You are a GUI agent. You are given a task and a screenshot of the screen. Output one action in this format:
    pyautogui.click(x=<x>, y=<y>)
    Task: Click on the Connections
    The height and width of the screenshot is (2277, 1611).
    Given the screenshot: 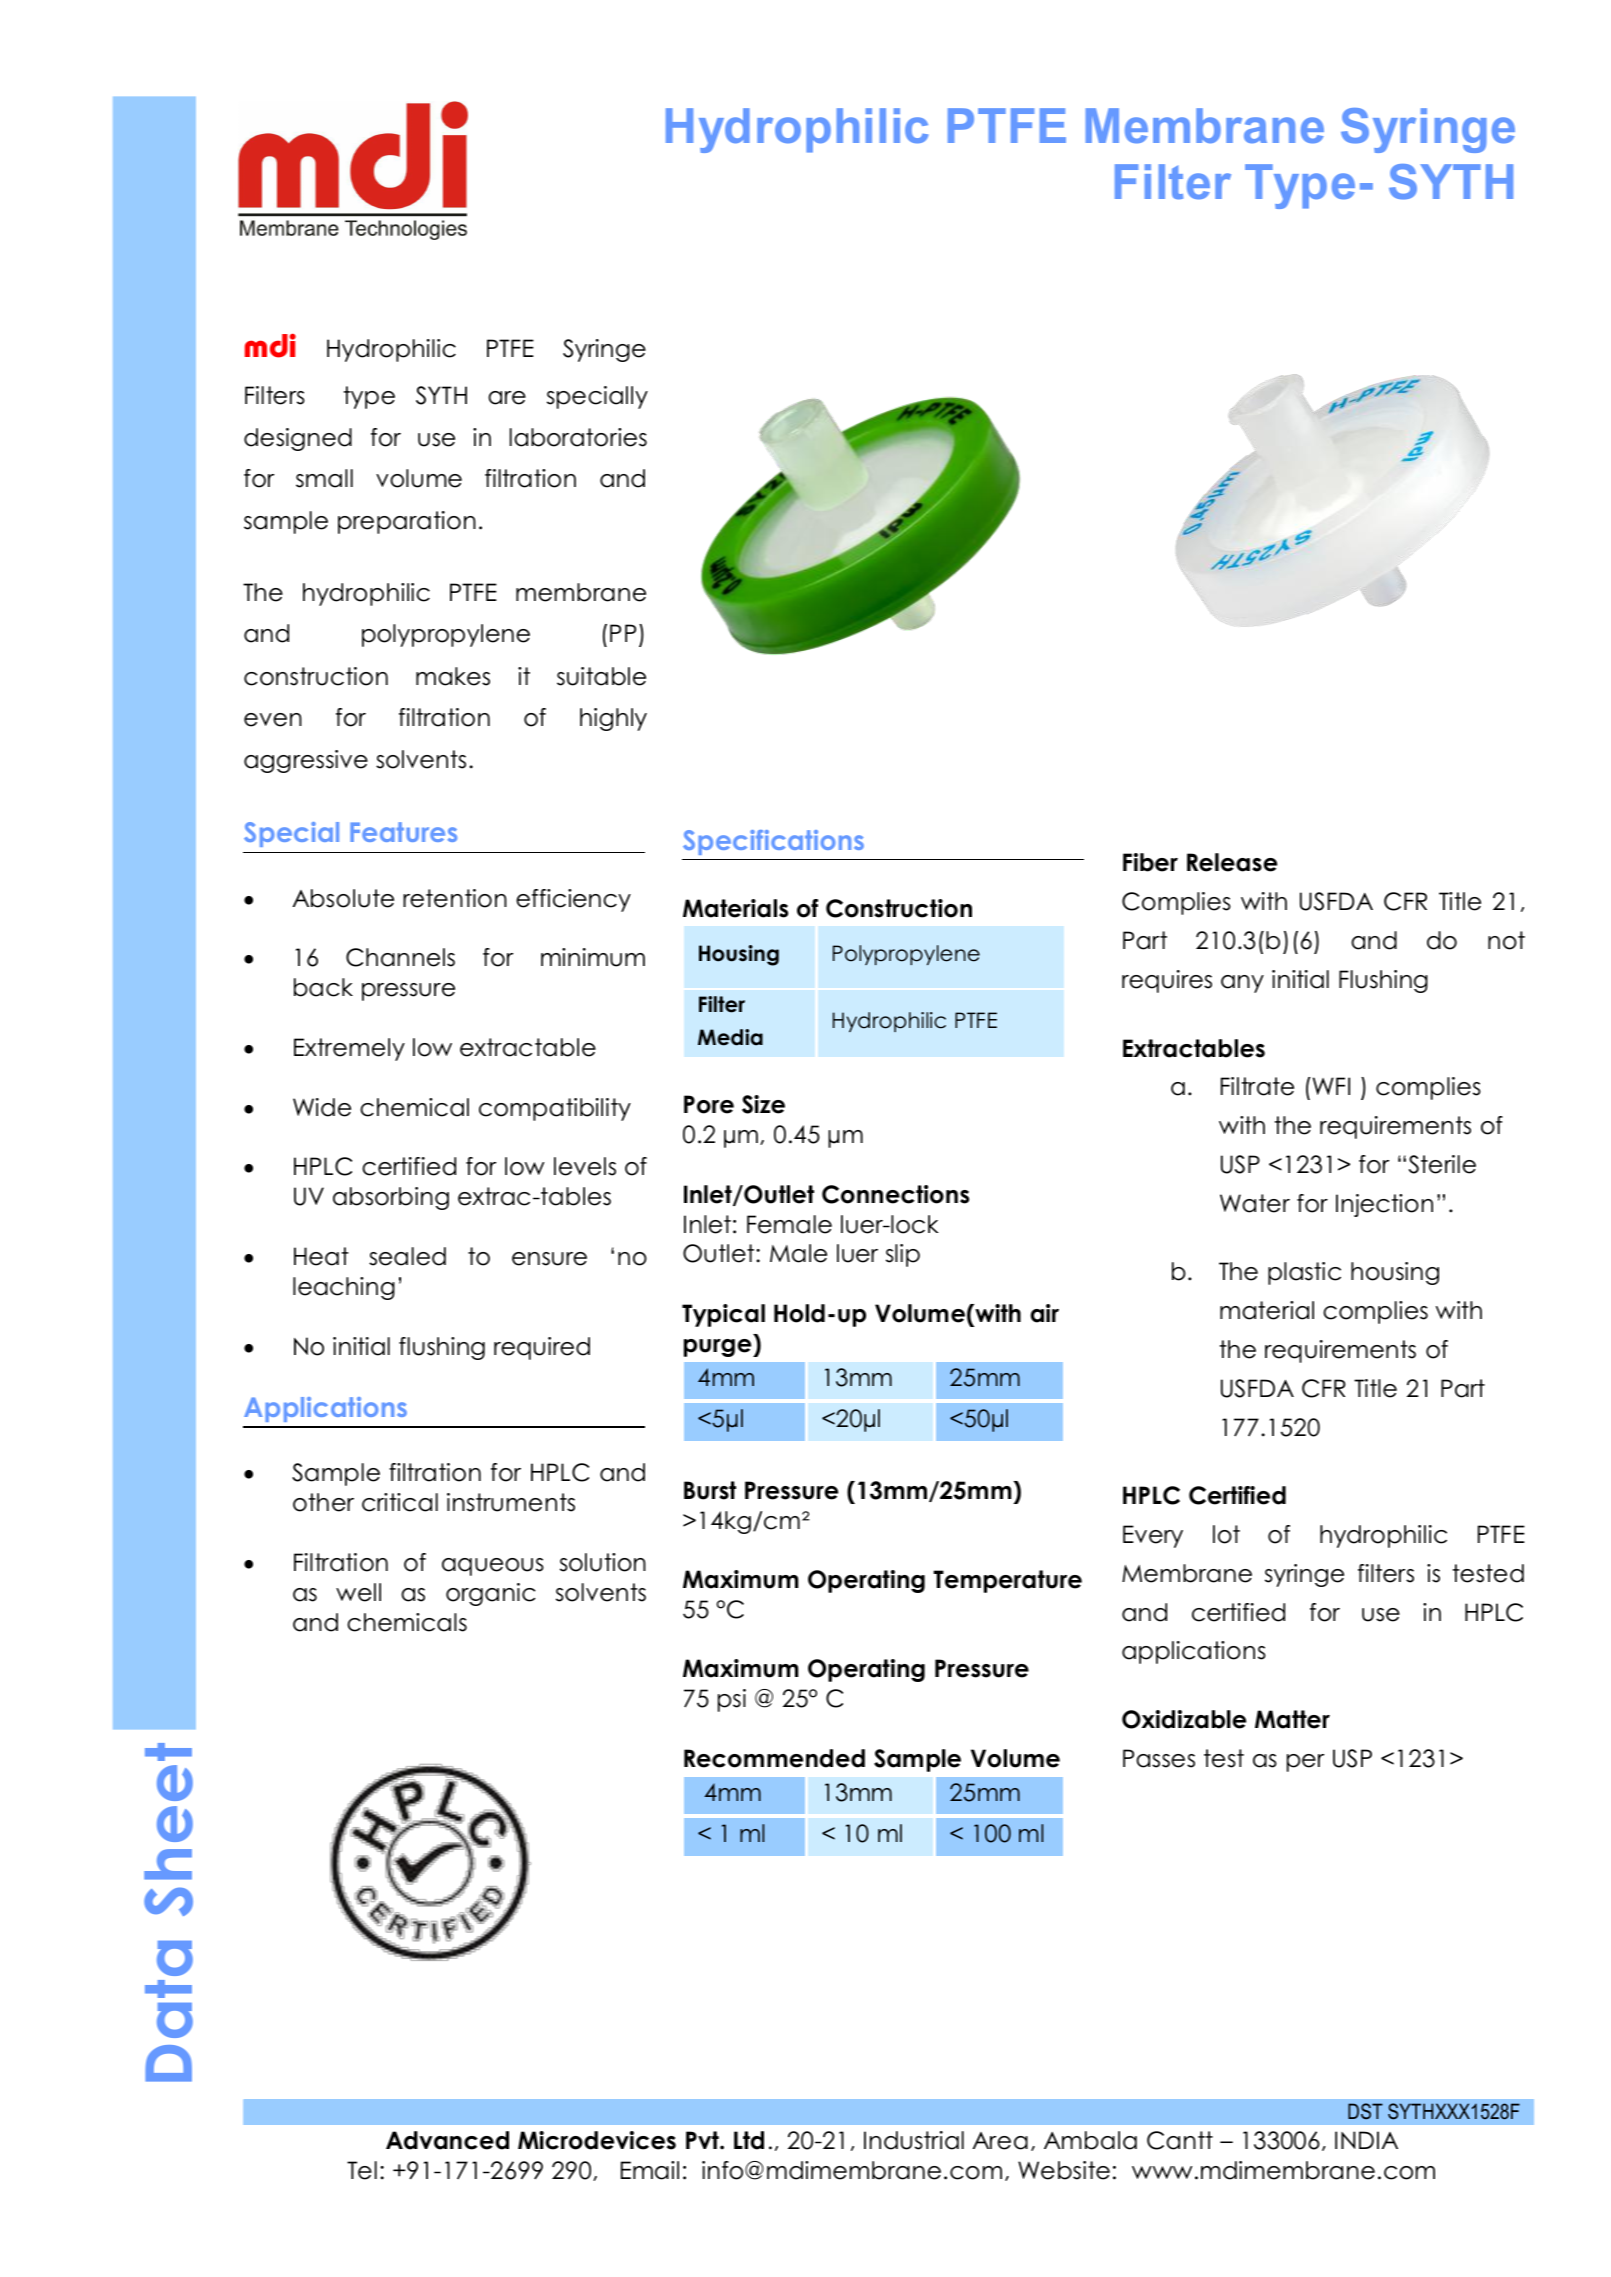 What is the action you would take?
    pyautogui.click(x=895, y=1194)
